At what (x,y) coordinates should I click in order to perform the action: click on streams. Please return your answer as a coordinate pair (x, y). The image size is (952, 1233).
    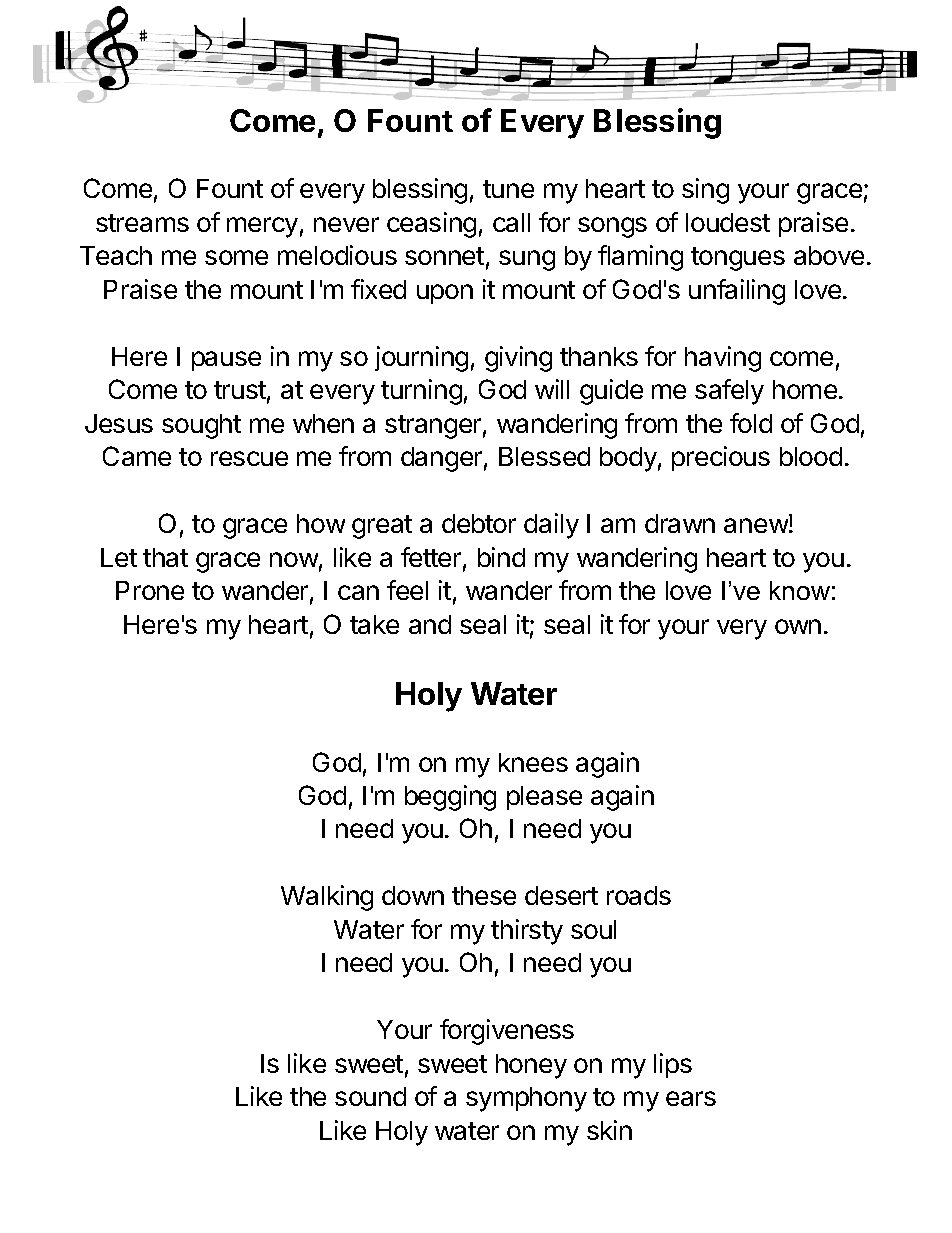
    Looking at the image, I should click on (142, 223).
